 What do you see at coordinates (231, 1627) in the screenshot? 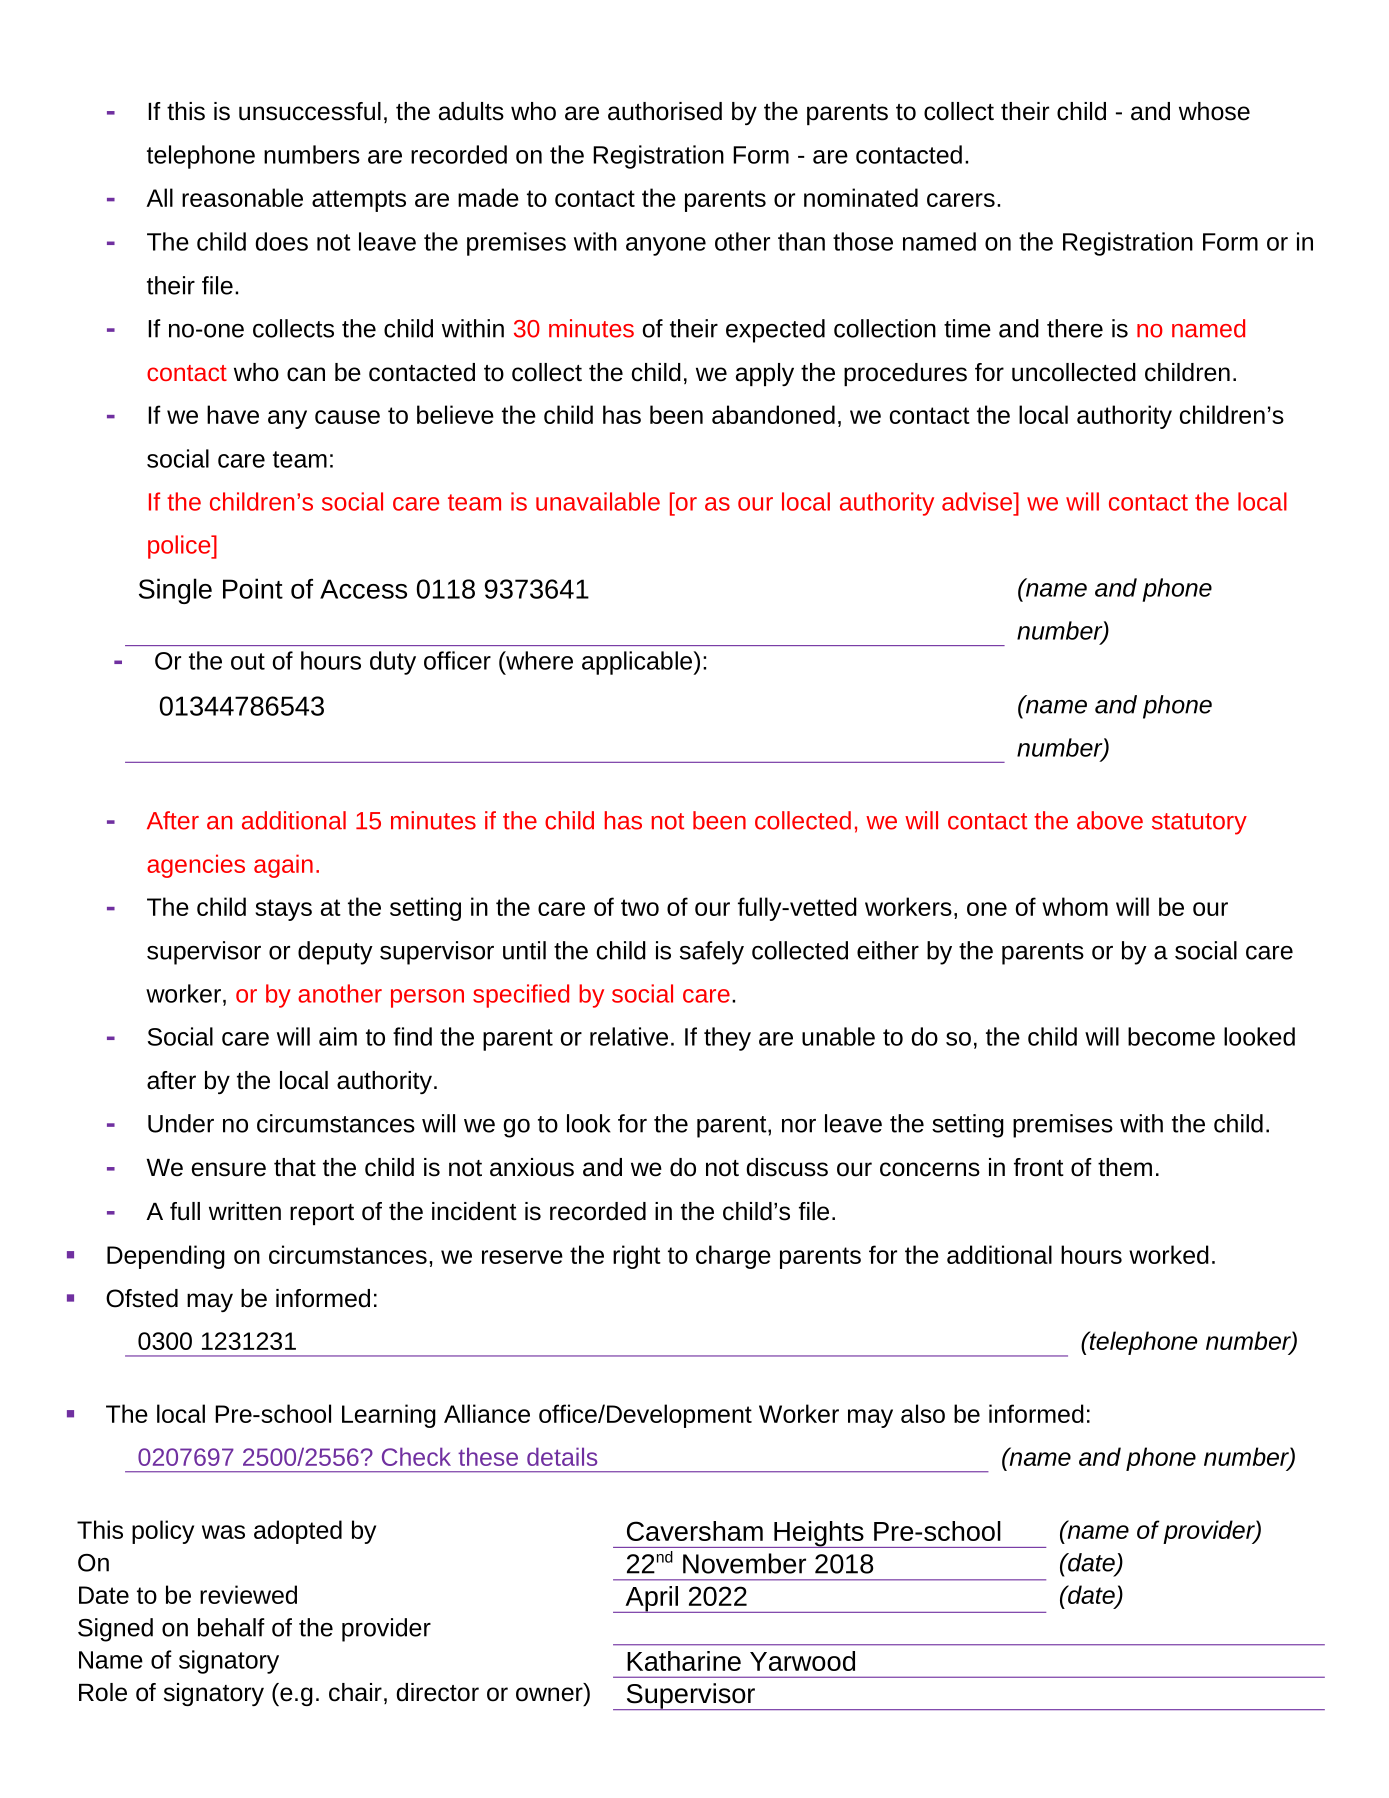
I see `behalf` at bounding box center [231, 1627].
